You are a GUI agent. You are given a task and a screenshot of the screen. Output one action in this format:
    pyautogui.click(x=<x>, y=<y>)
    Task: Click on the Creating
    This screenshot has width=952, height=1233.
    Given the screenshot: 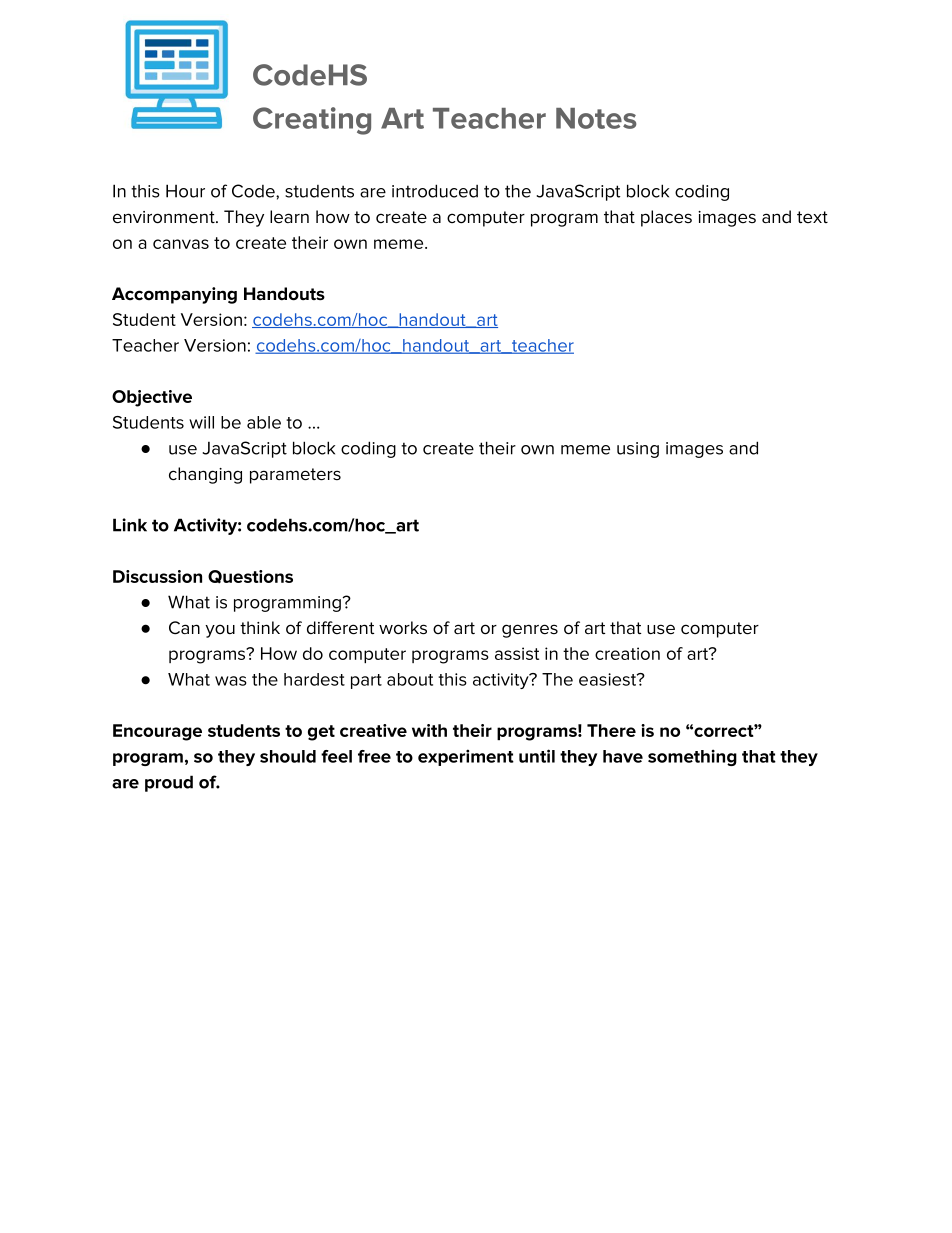 What is the action you would take?
    pyautogui.click(x=312, y=121)
